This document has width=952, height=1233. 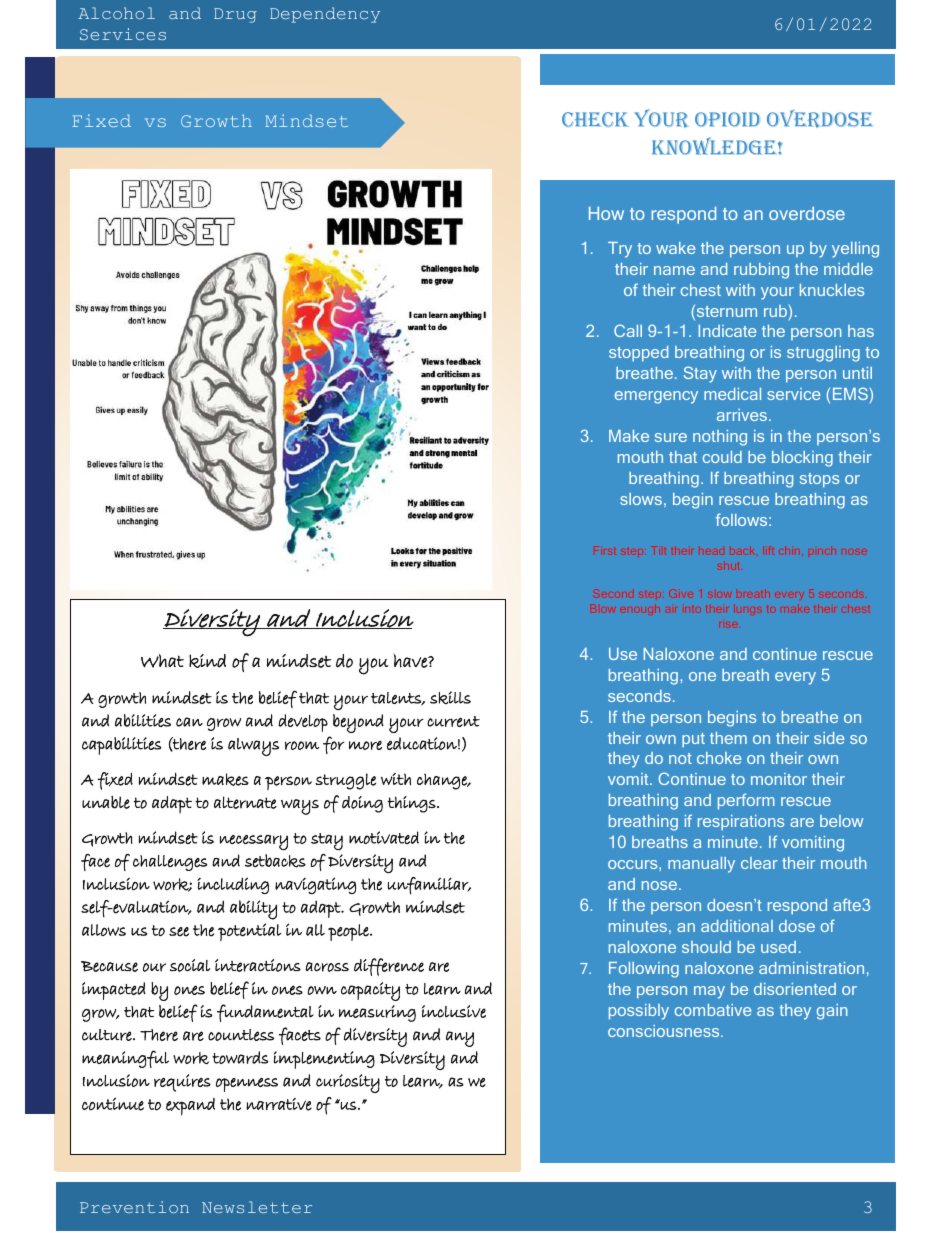 What do you see at coordinates (257, 1207) in the document?
I see `Newsletter` at bounding box center [257, 1207].
